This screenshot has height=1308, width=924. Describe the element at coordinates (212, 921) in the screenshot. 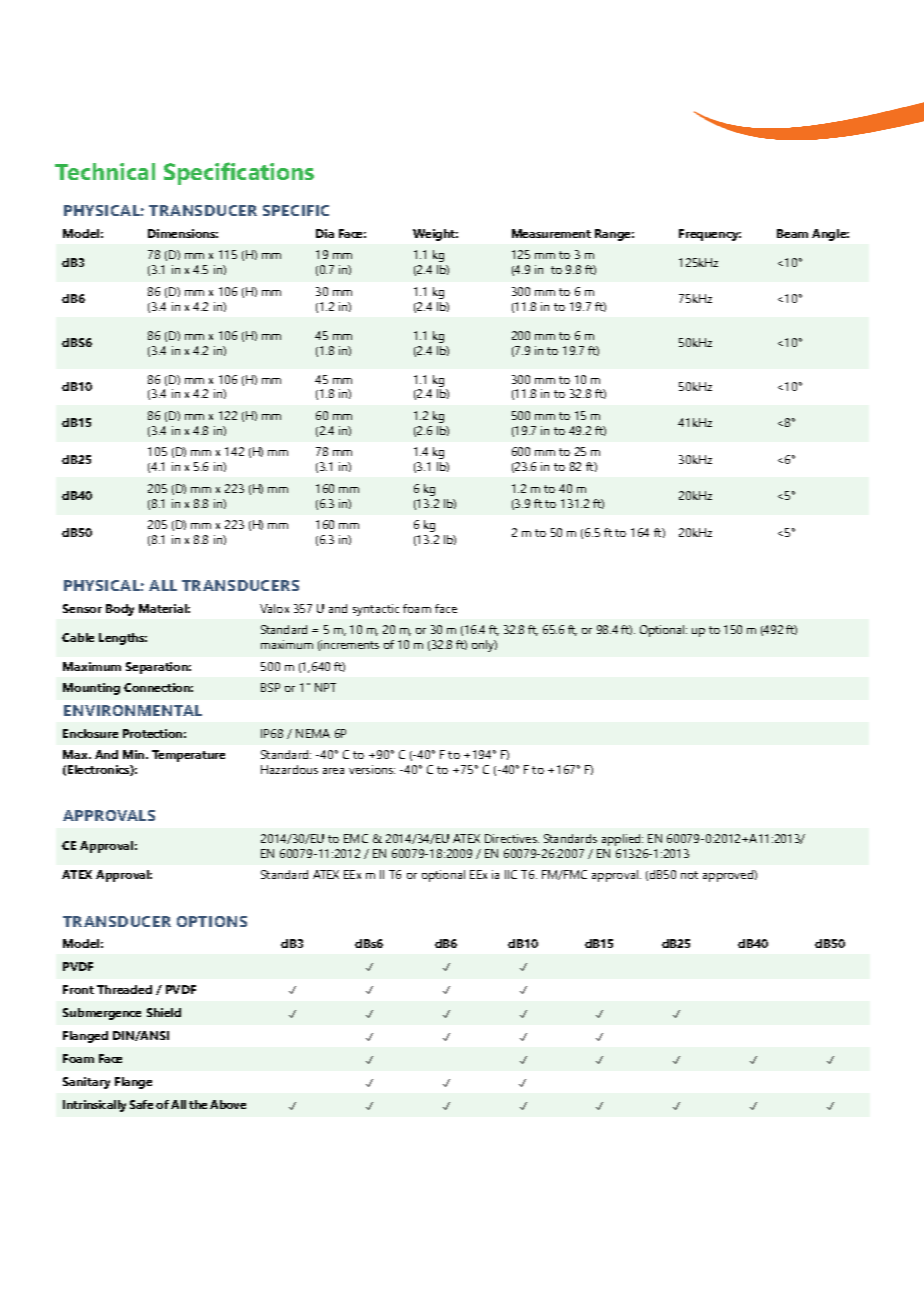

I see `OPTIONS` at that location.
